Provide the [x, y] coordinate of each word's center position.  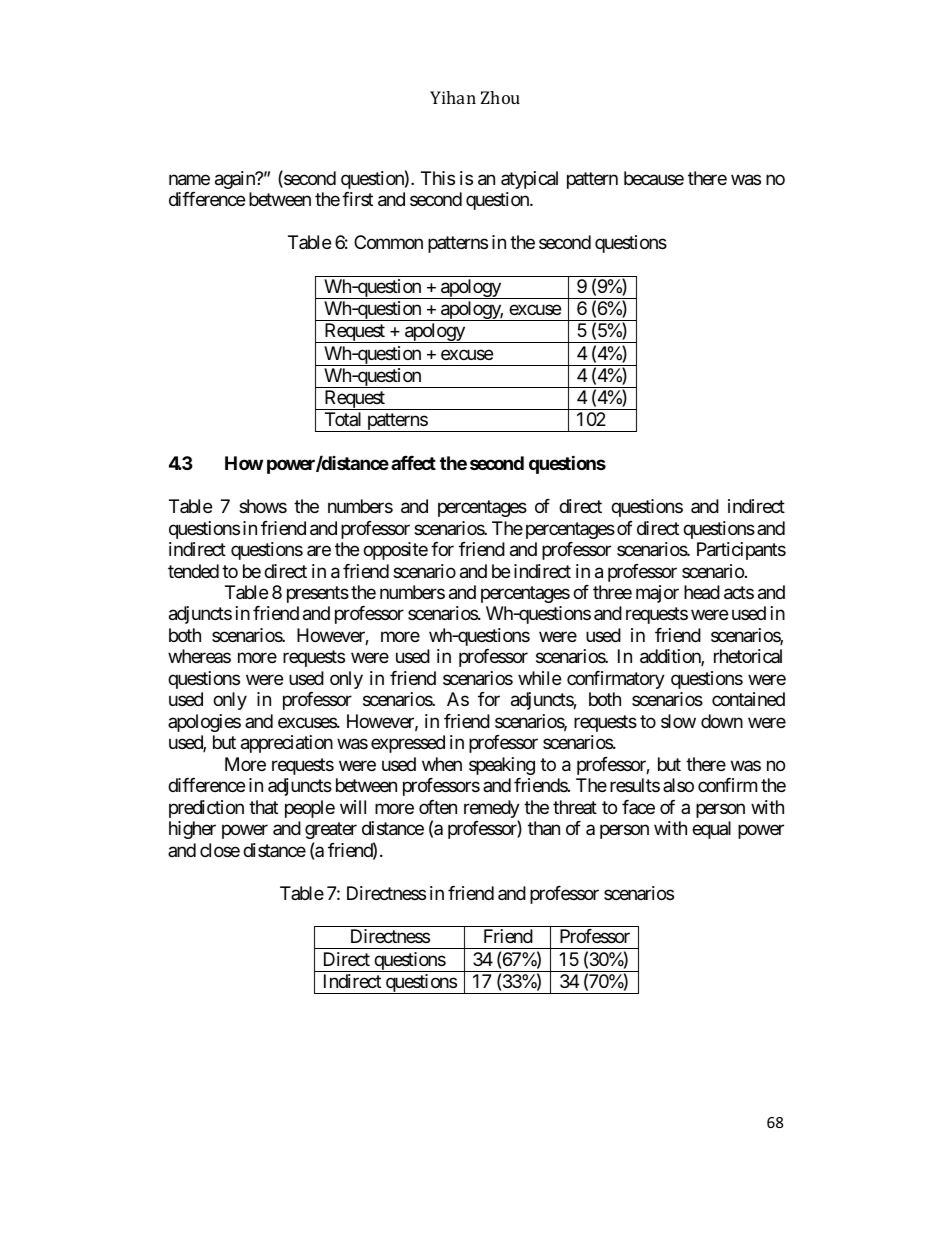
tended [193, 571]
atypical [529, 180]
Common [388, 242]
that [263, 807]
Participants [741, 551]
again [236, 180]
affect [413, 463]
